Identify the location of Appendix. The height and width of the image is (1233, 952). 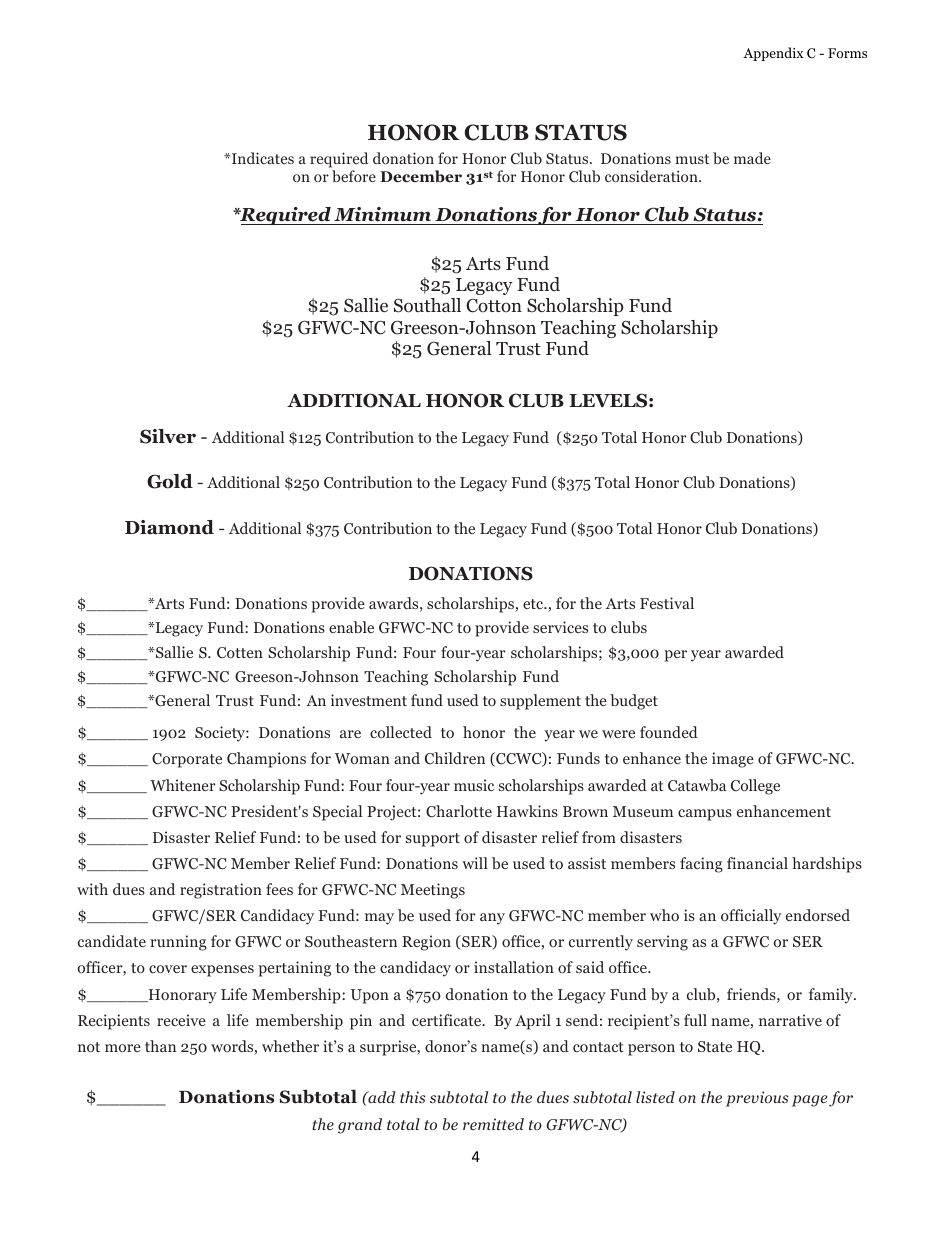
(773, 54).
